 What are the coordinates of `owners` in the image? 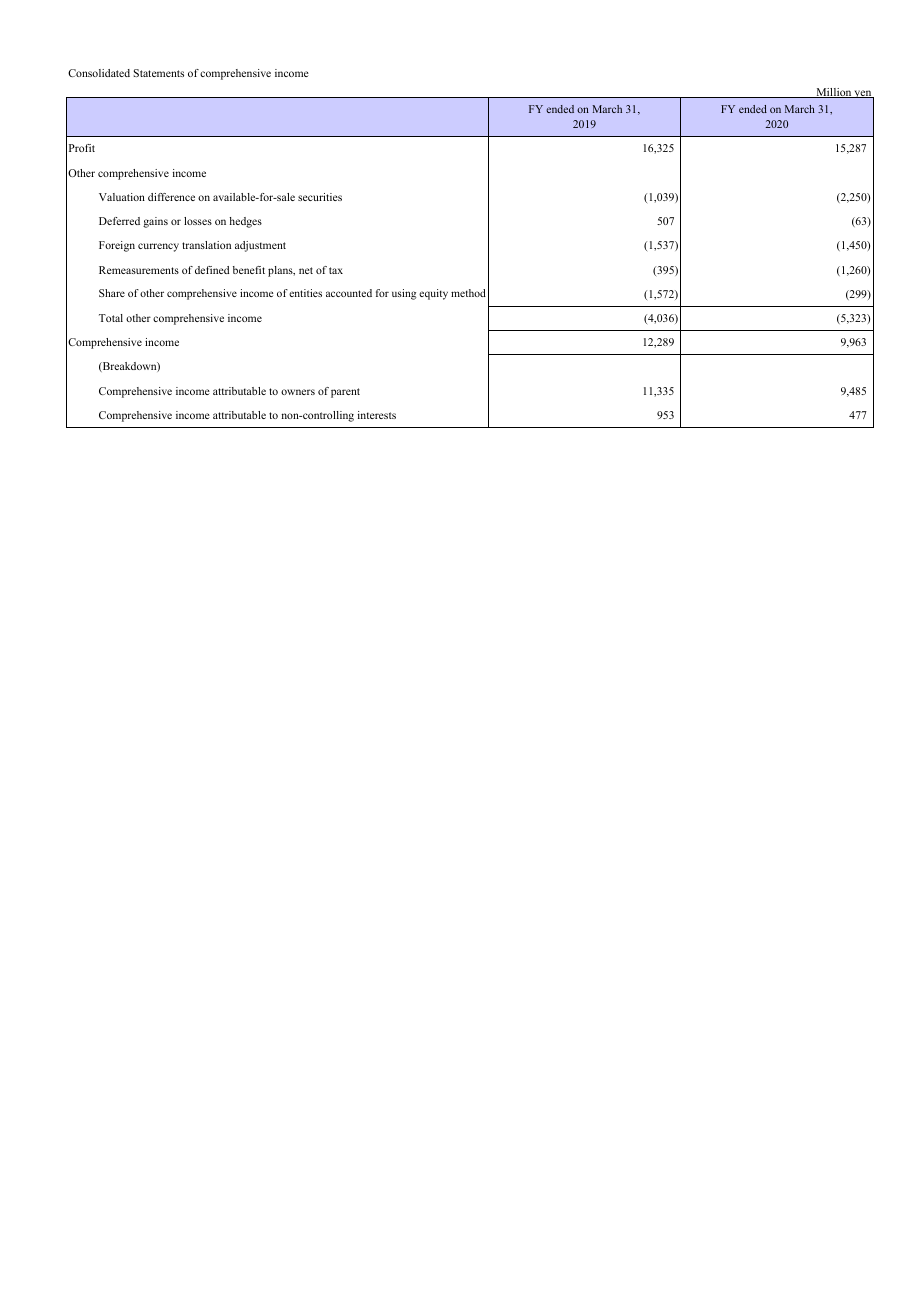 It's located at (298, 392).
